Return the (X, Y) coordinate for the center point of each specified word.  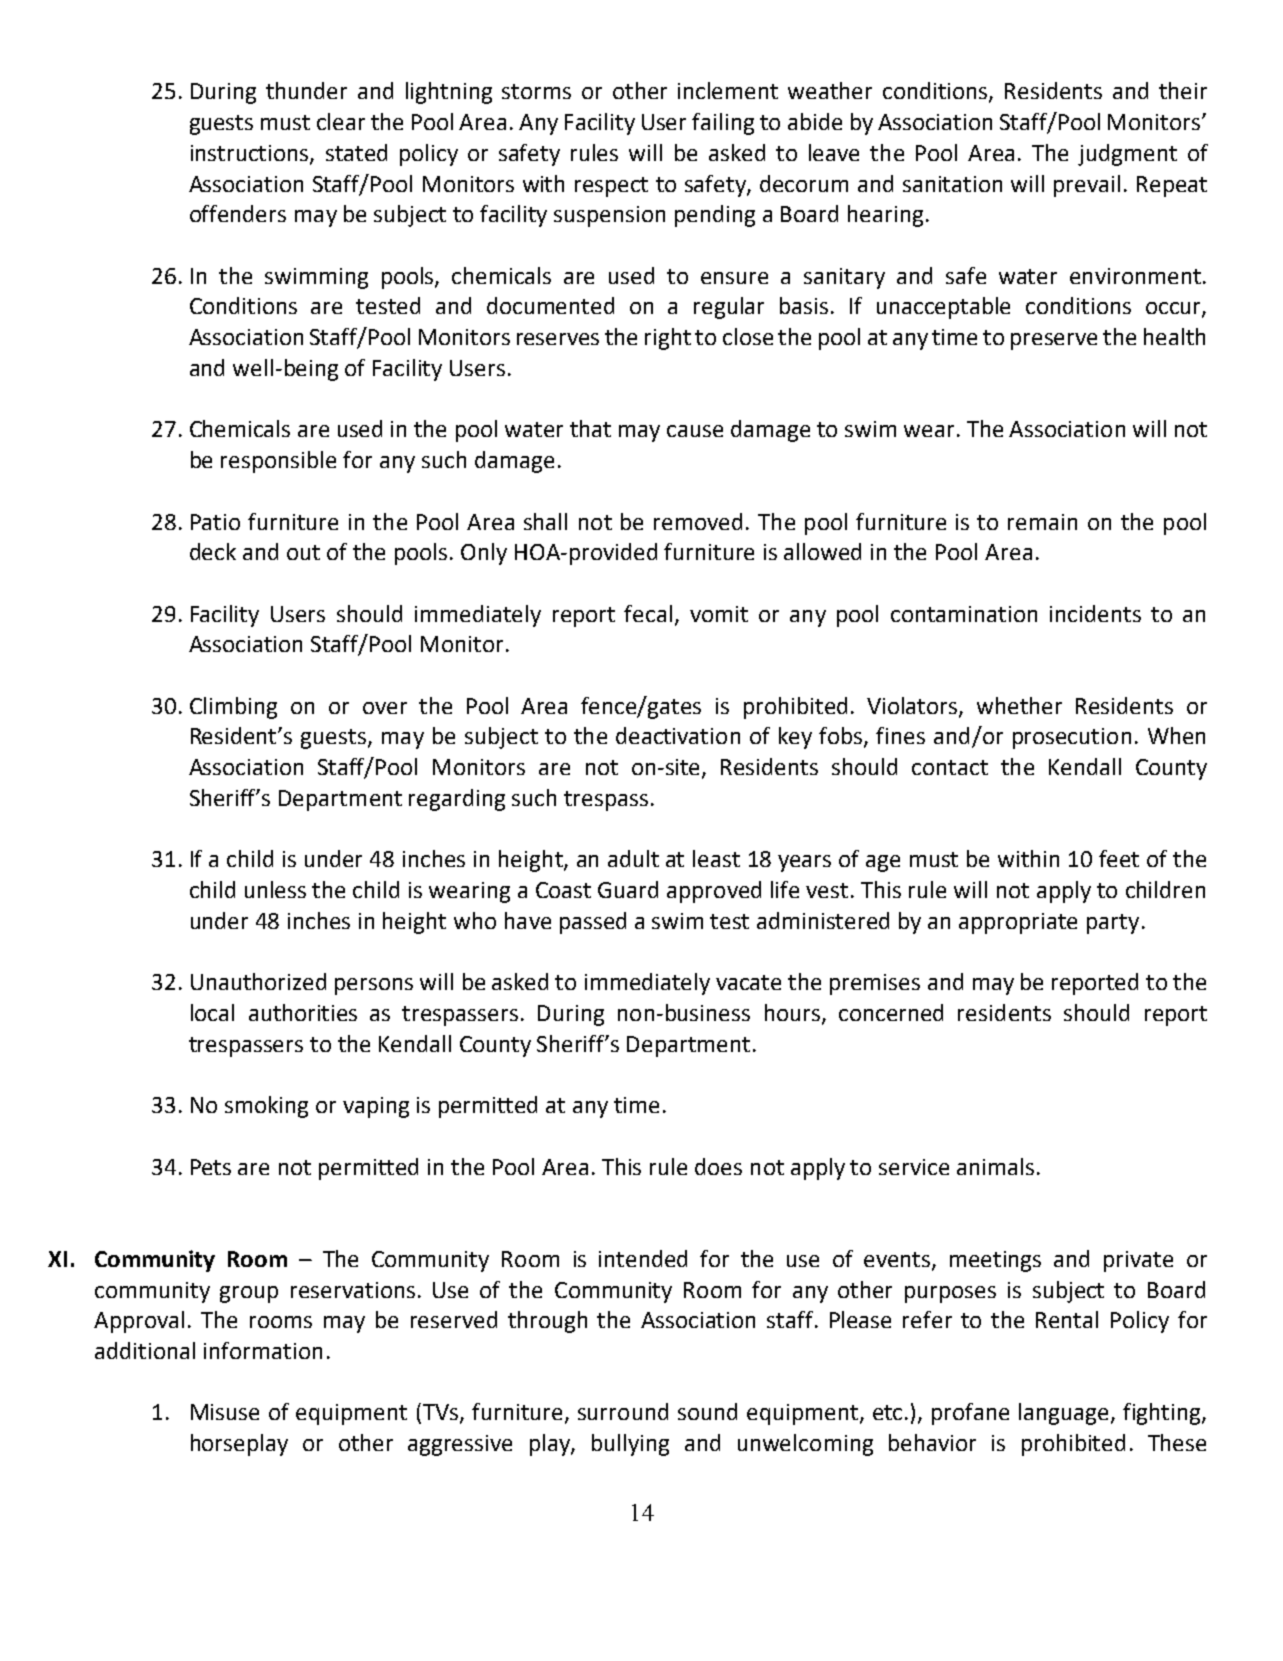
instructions (251, 154)
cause (695, 431)
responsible (278, 462)
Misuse (225, 1412)
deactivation (678, 735)
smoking (266, 1107)
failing (723, 124)
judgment (1127, 155)
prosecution (1072, 738)
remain (1042, 522)
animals (995, 1166)
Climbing (233, 708)
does (718, 1166)
